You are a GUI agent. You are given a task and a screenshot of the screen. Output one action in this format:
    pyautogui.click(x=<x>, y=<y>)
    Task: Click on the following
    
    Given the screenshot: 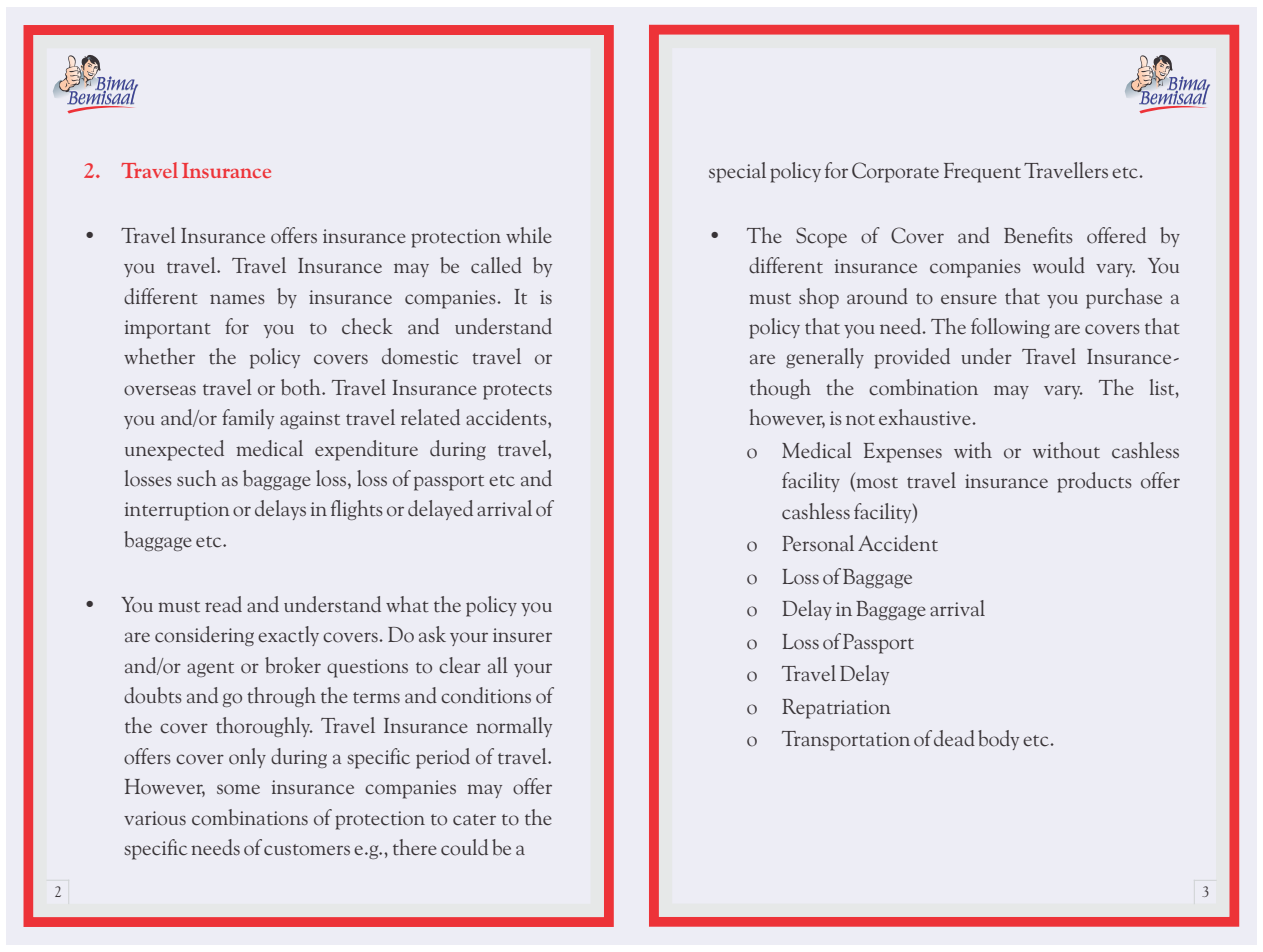 What is the action you would take?
    pyautogui.click(x=1010, y=328)
